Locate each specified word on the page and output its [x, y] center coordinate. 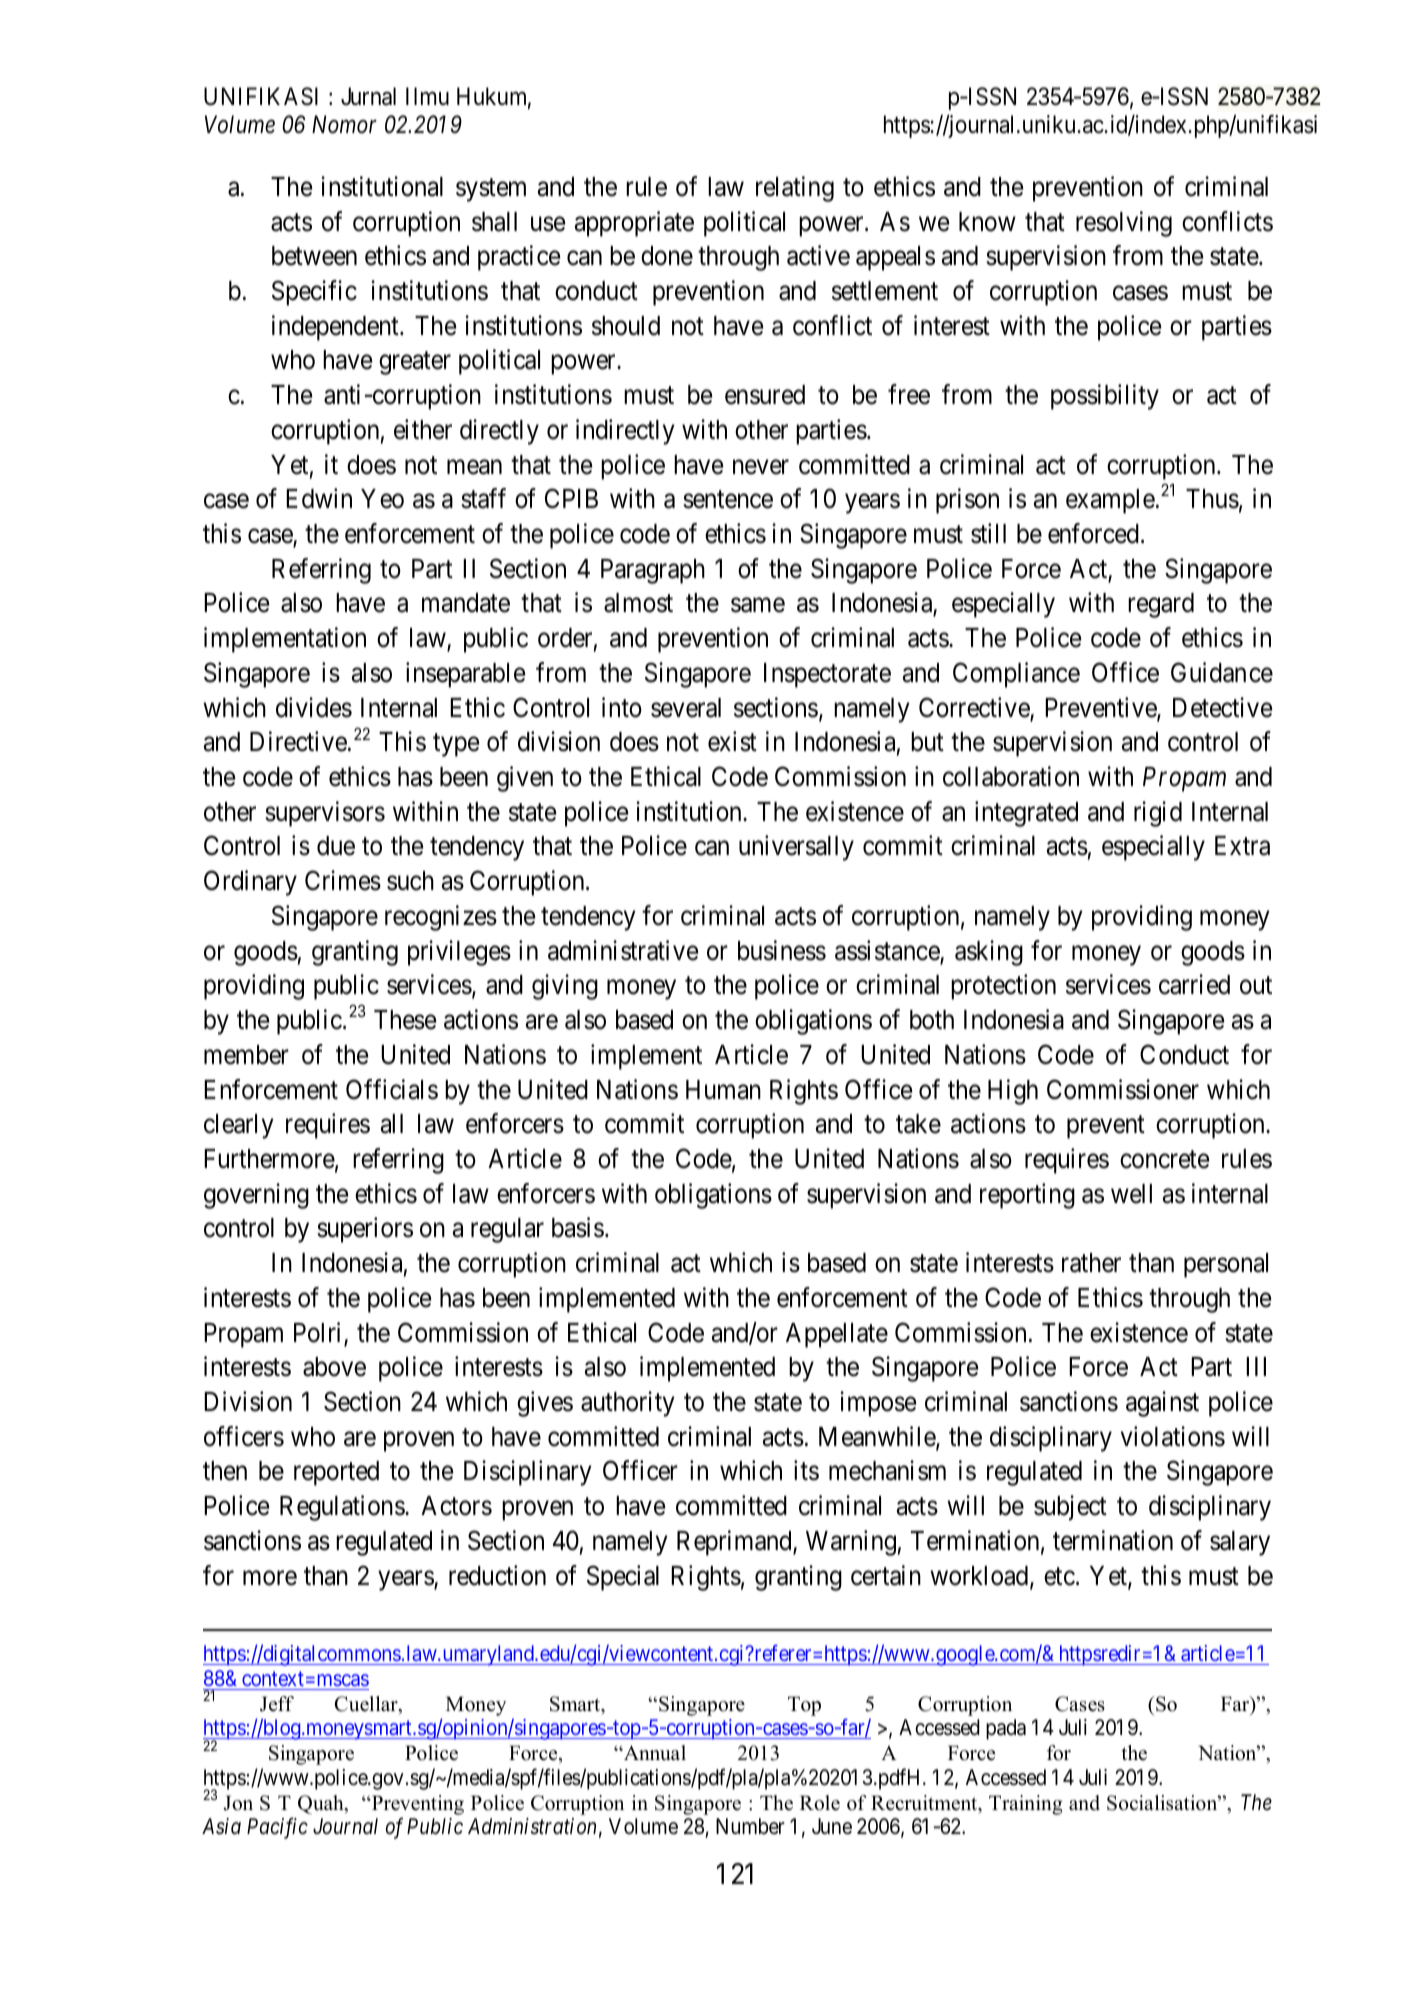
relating [795, 189]
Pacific [277, 1828]
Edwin [319, 499]
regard [1161, 605]
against [1162, 1404]
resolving [1124, 224]
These [405, 1020]
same [758, 605]
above [334, 1367]
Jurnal [368, 96]
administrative [623, 950]
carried [1194, 985]
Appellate [837, 1335]
